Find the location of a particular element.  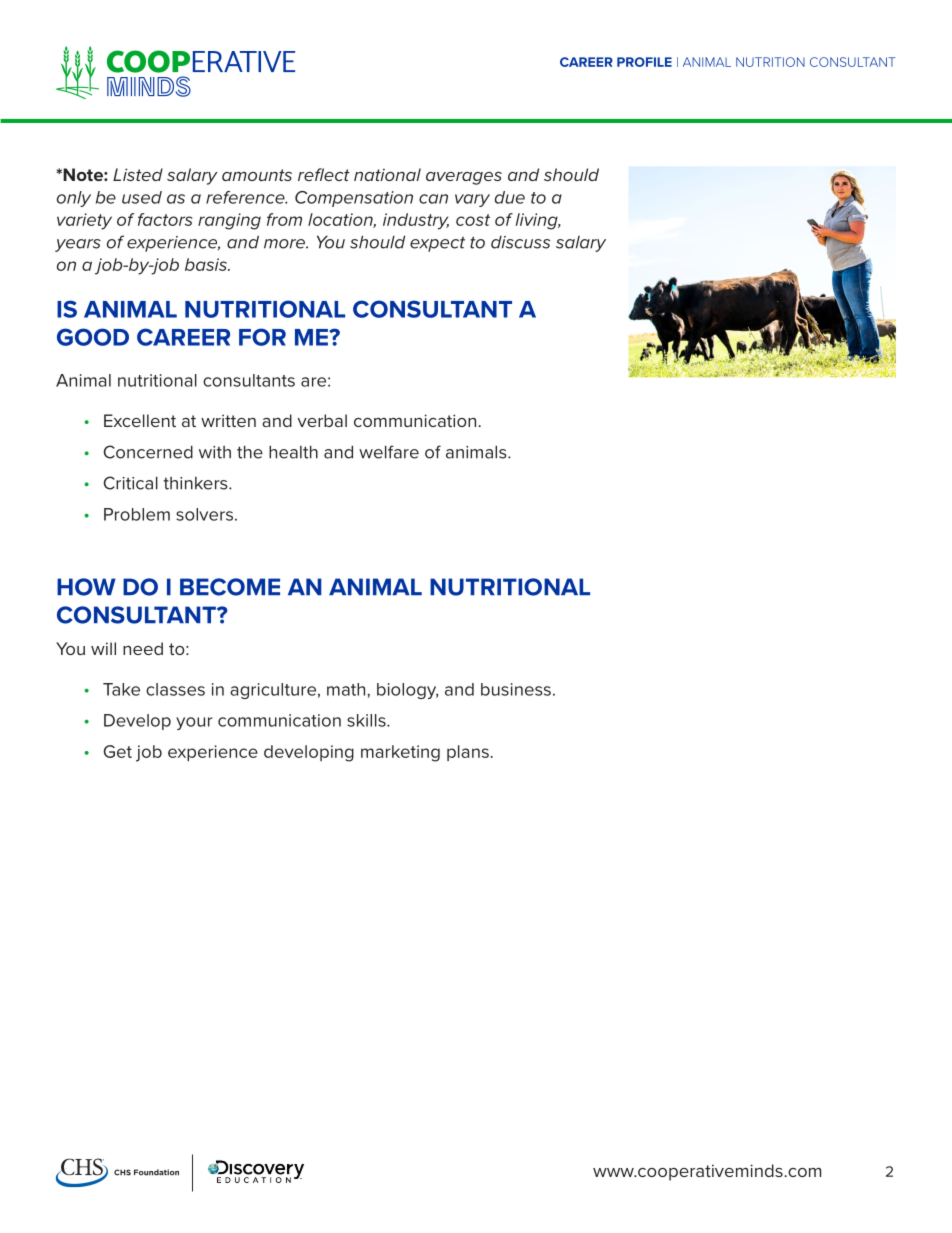

business is located at coordinates (516, 689).
